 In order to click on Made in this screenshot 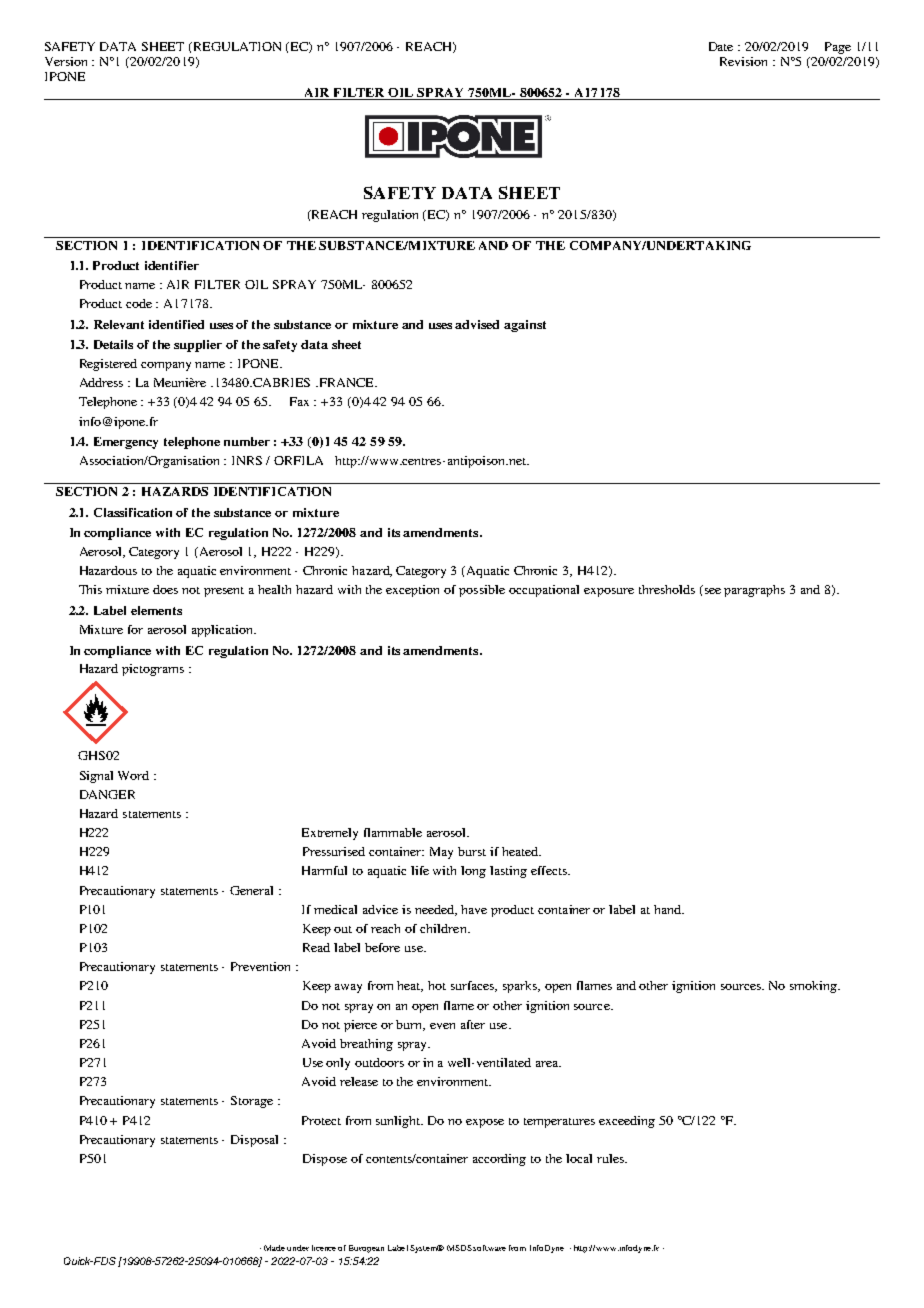, I will do `click(274, 1248)`.
